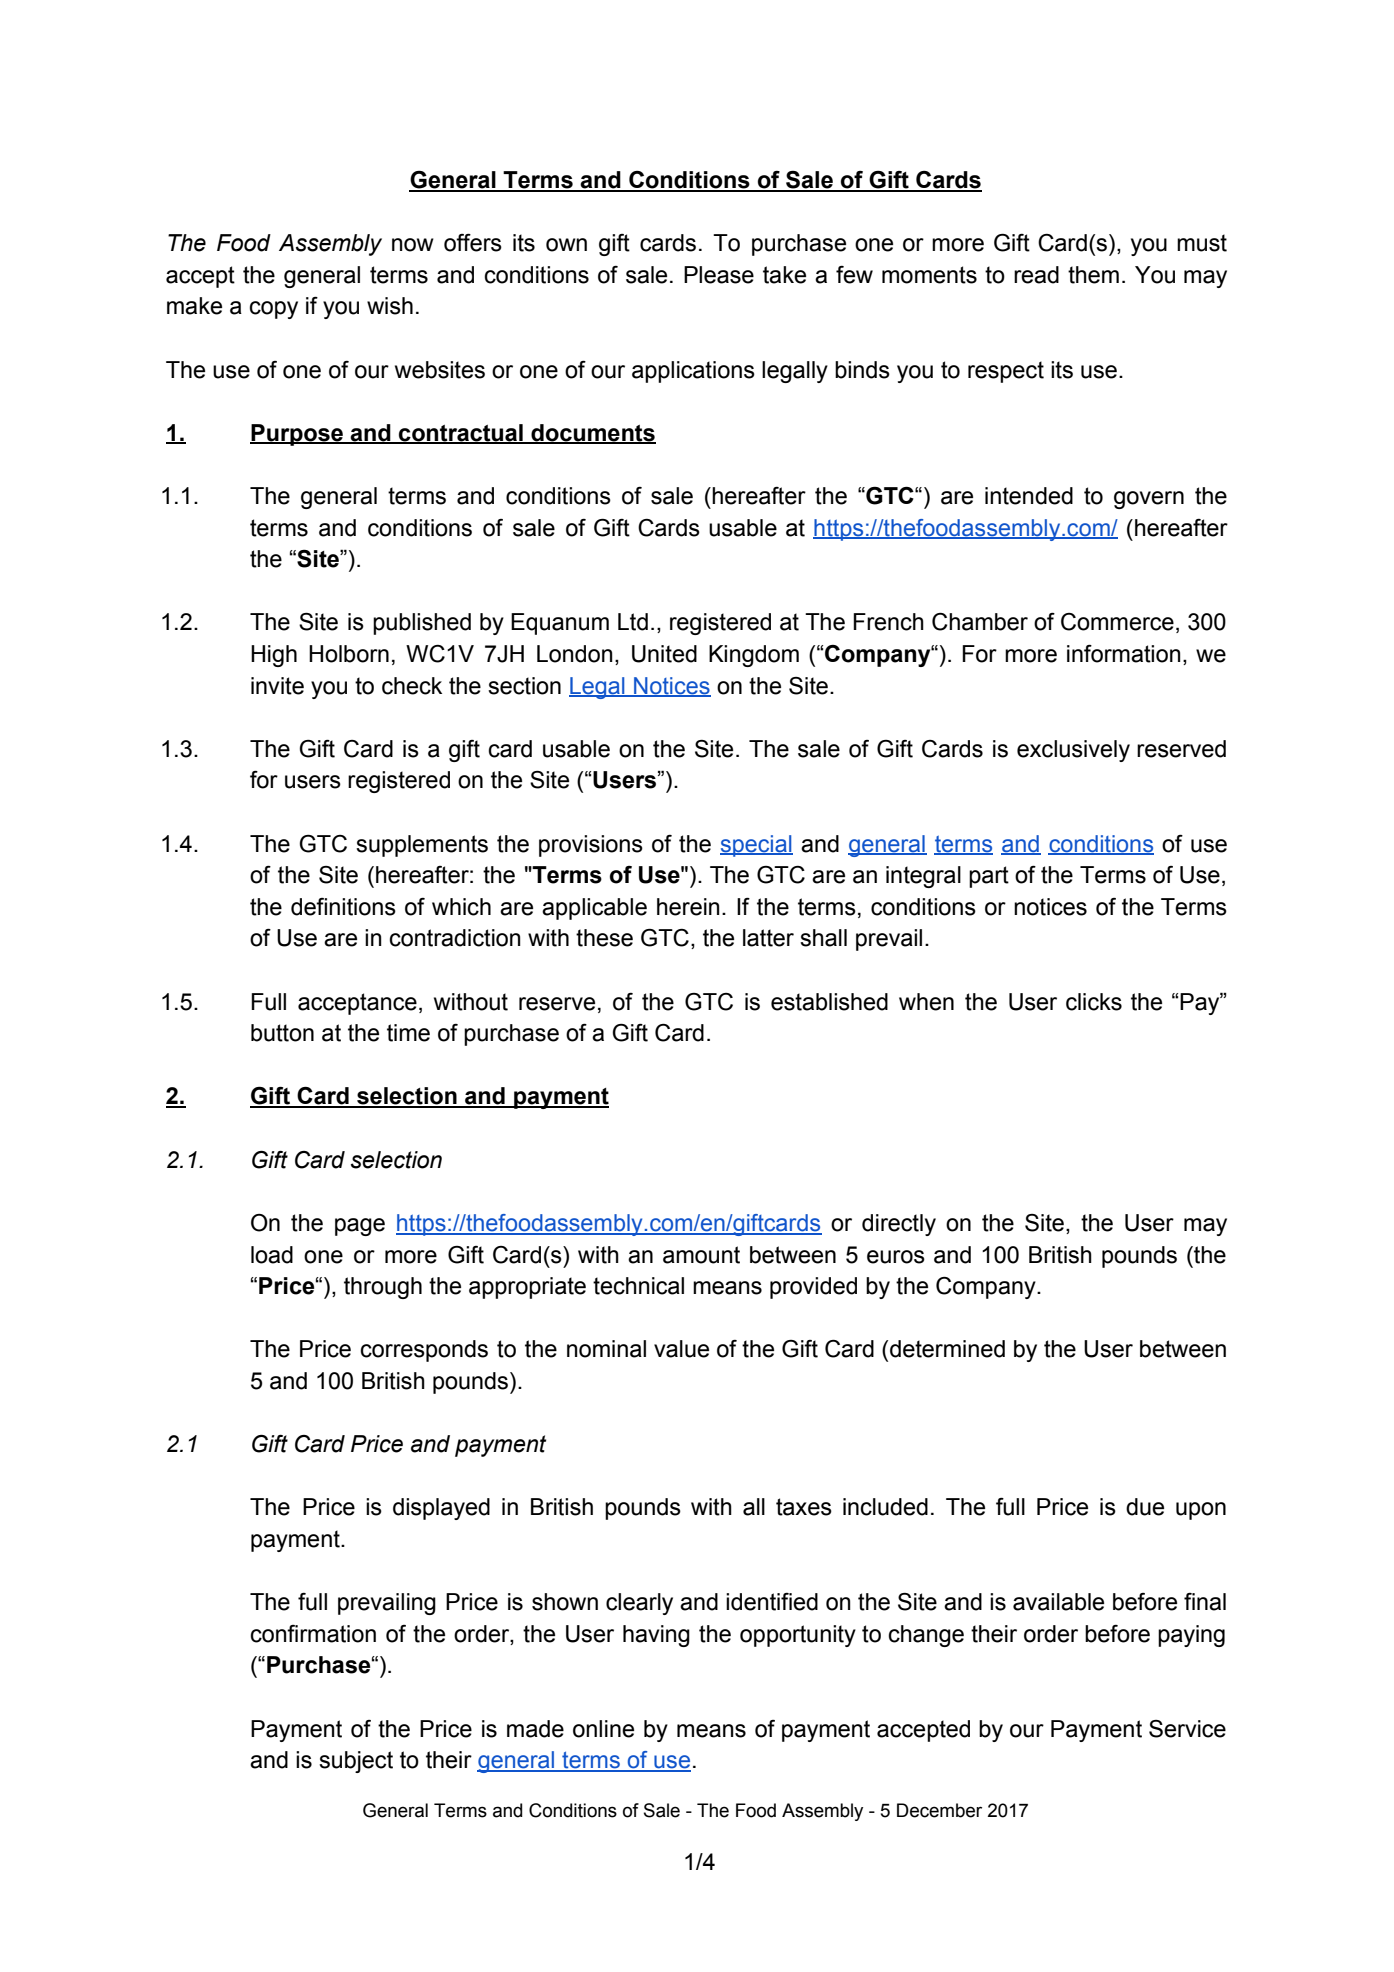  Describe the element at coordinates (277, 686) in the screenshot. I see `invite` at that location.
